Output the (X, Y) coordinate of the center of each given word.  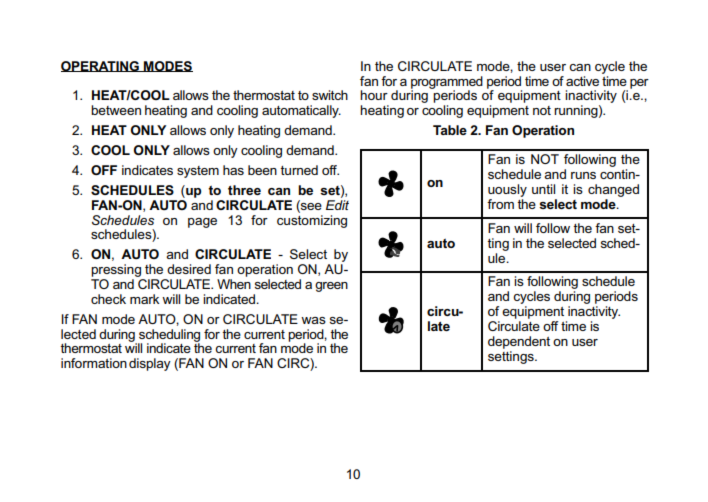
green (331, 287)
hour (374, 95)
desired (189, 269)
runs (583, 175)
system (198, 172)
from (500, 204)
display (150, 364)
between (116, 110)
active (582, 81)
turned (299, 170)
